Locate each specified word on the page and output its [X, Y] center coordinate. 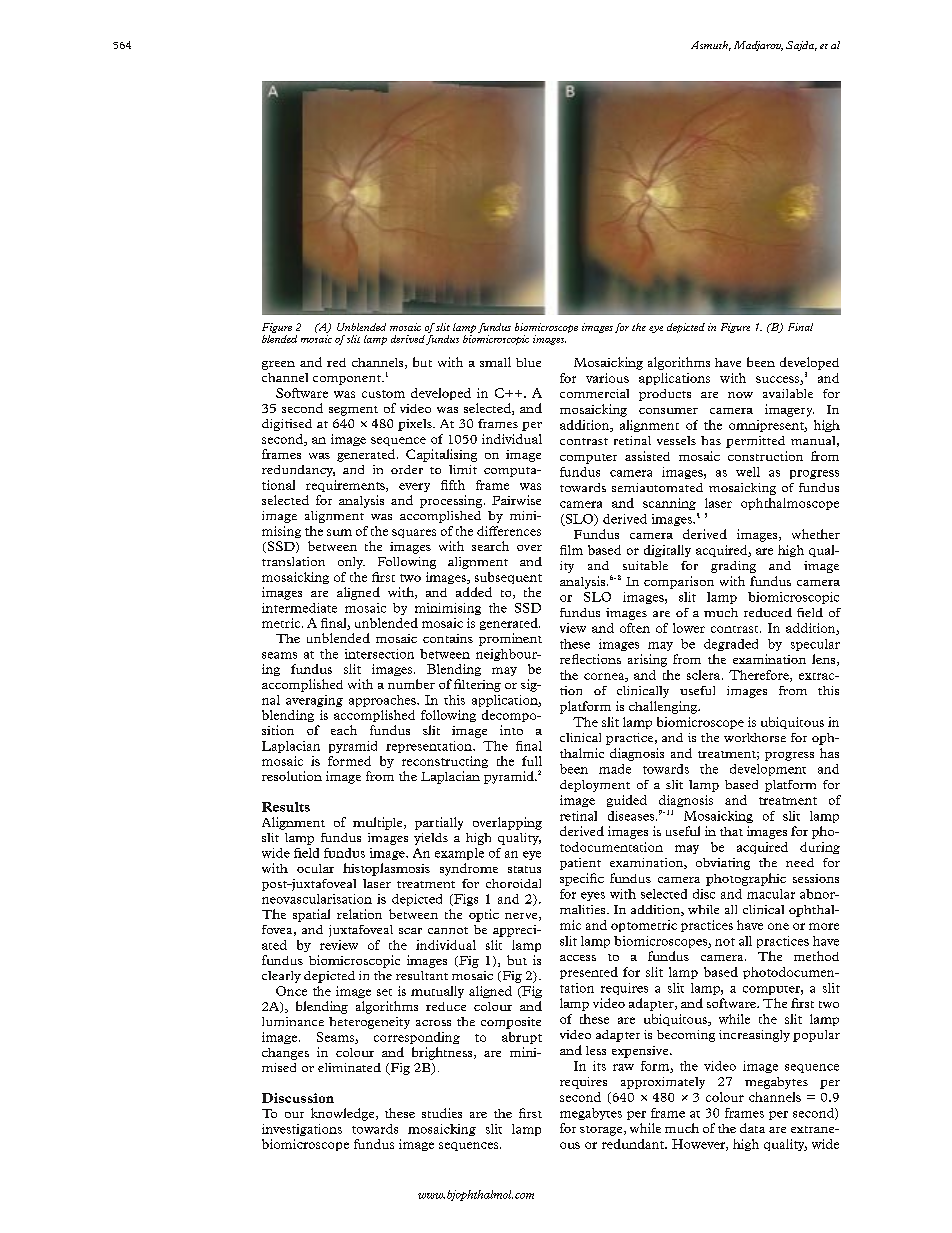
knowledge [344, 1114]
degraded [731, 645]
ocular [315, 868]
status [524, 869]
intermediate [299, 608]
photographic [746, 879]
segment [353, 411]
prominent [510, 639]
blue [528, 362]
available [788, 393]
